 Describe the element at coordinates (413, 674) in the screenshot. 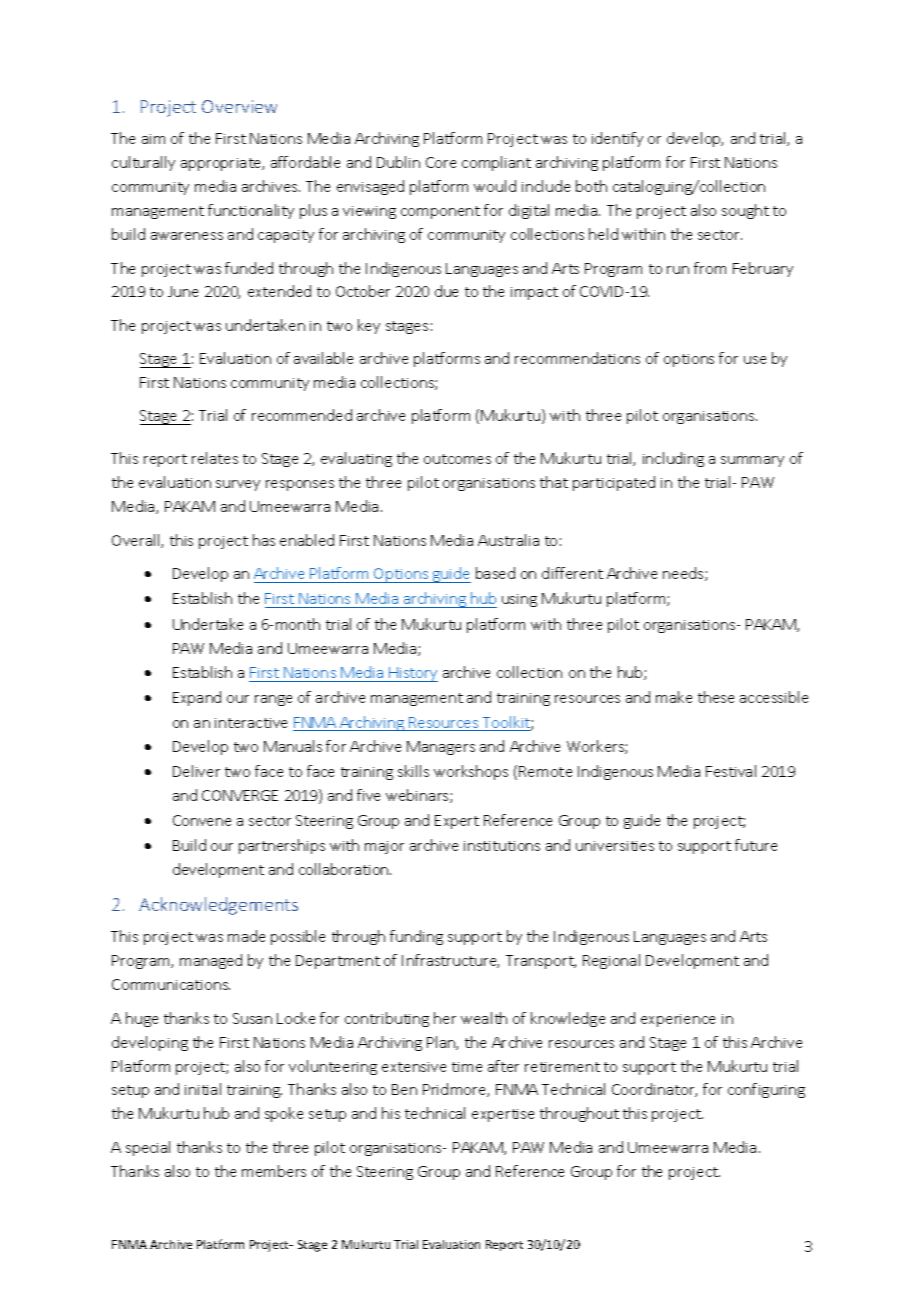

I see `History` at that location.
